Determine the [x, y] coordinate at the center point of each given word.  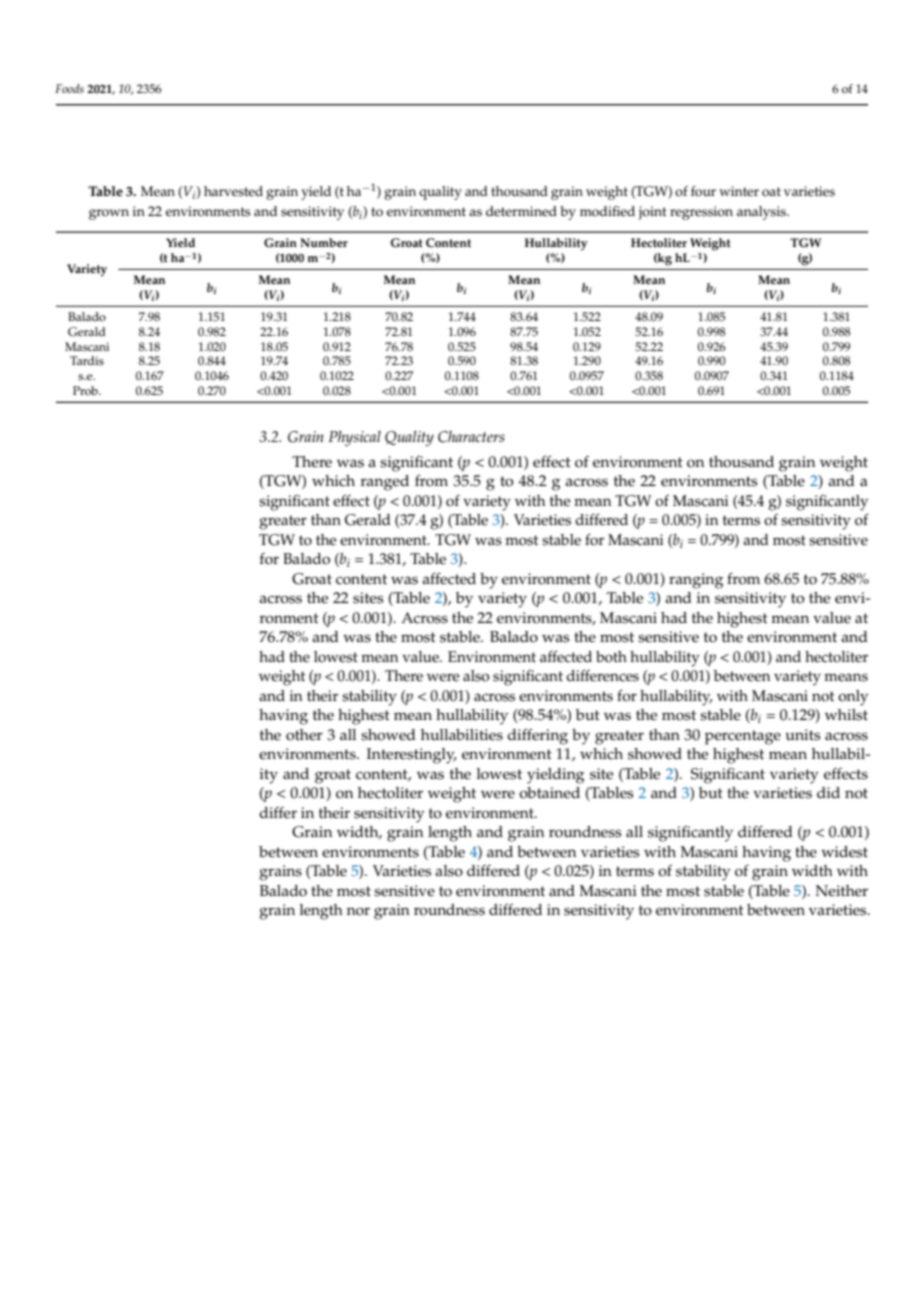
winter [739, 191]
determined [521, 211]
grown [109, 214]
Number [324, 242]
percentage [743, 737]
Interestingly [412, 756]
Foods [69, 88]
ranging [696, 581]
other [304, 735]
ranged [384, 483]
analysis [762, 213]
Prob [86, 391]
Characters [471, 437]
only [853, 698]
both [611, 657]
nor [358, 911]
